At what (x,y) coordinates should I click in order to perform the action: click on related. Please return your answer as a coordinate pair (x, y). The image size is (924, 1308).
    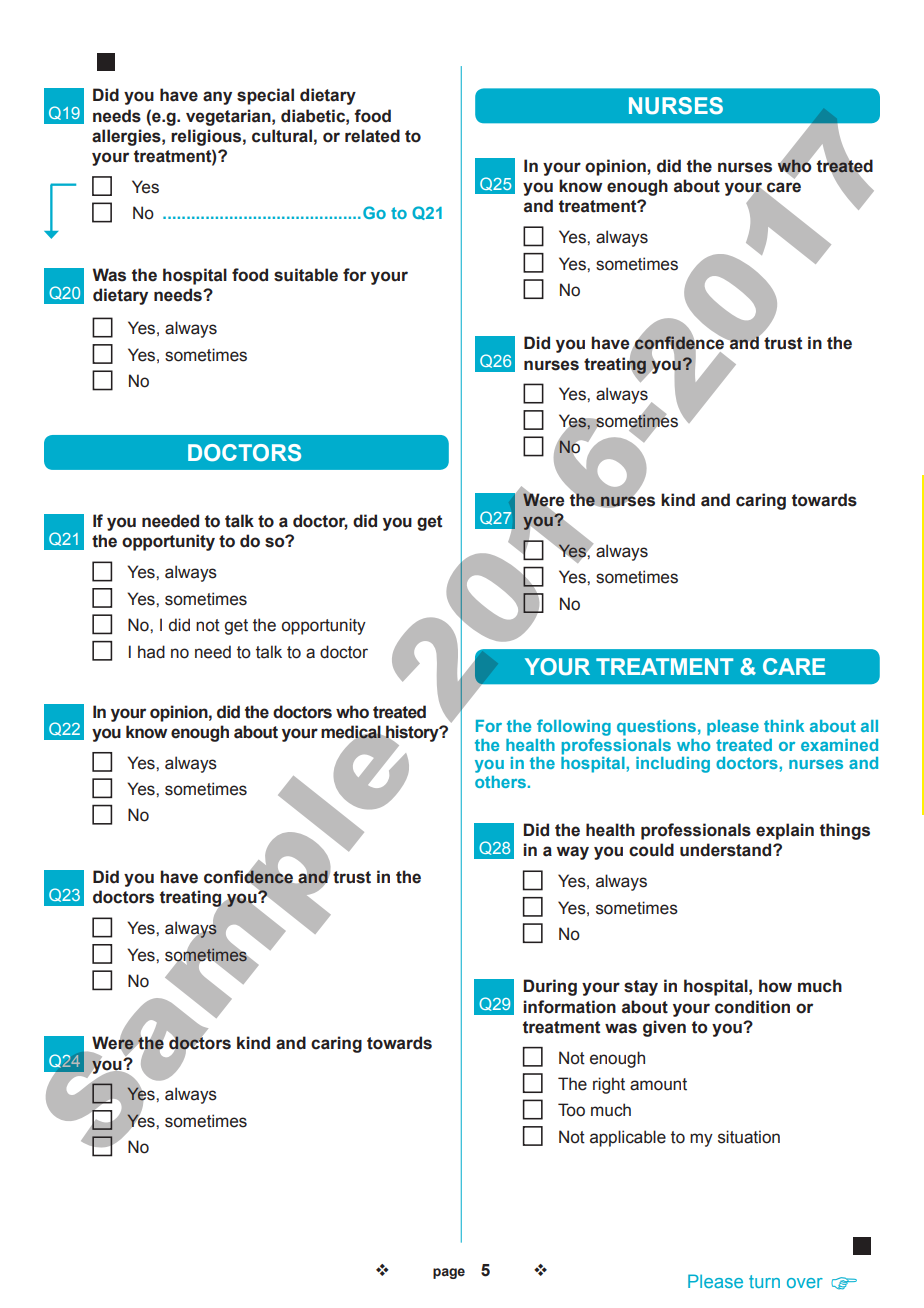
    Looking at the image, I should click on (372, 136).
